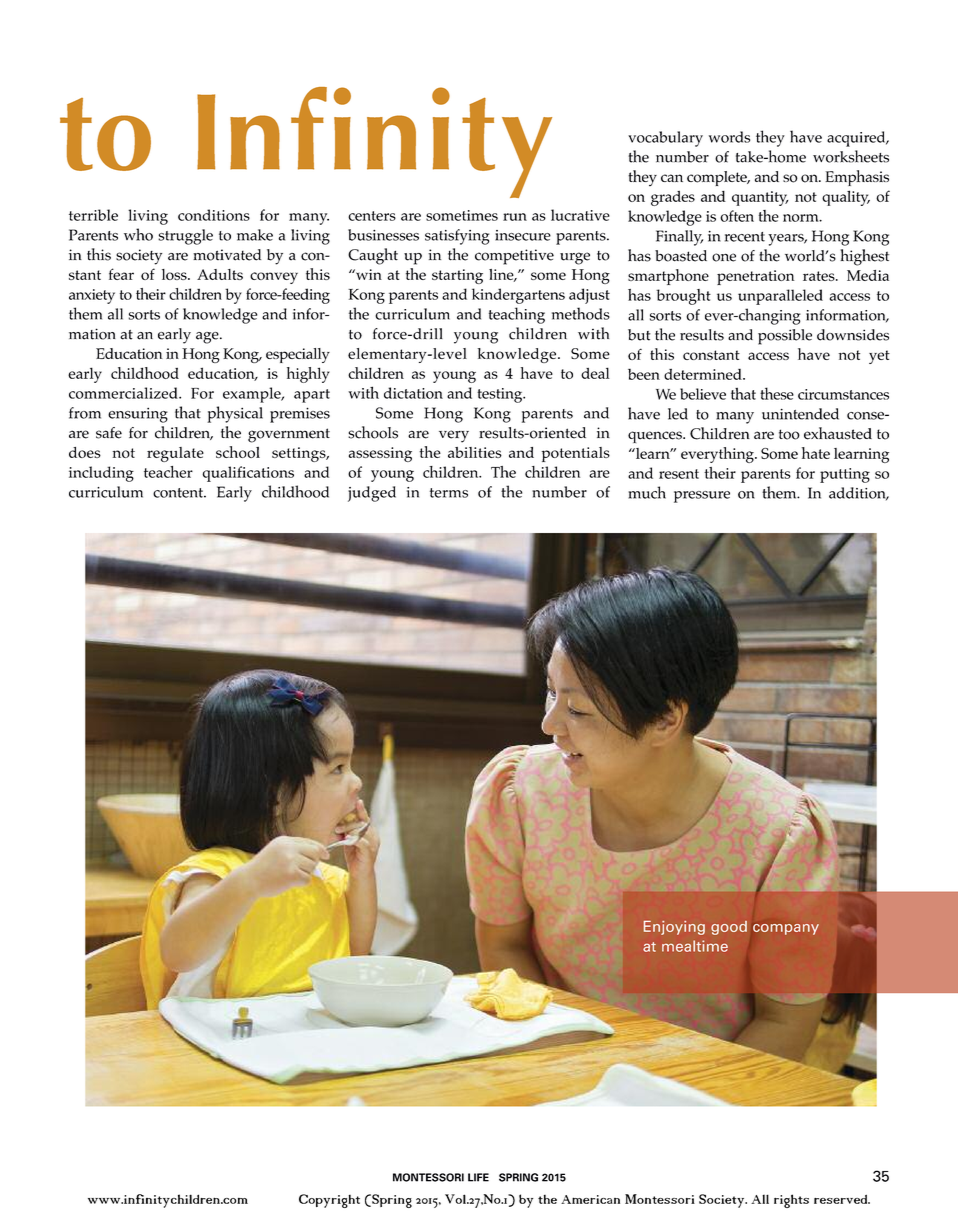 This page has width=958, height=1232. What do you see at coordinates (702, 497) in the page?
I see `pressure` at bounding box center [702, 497].
